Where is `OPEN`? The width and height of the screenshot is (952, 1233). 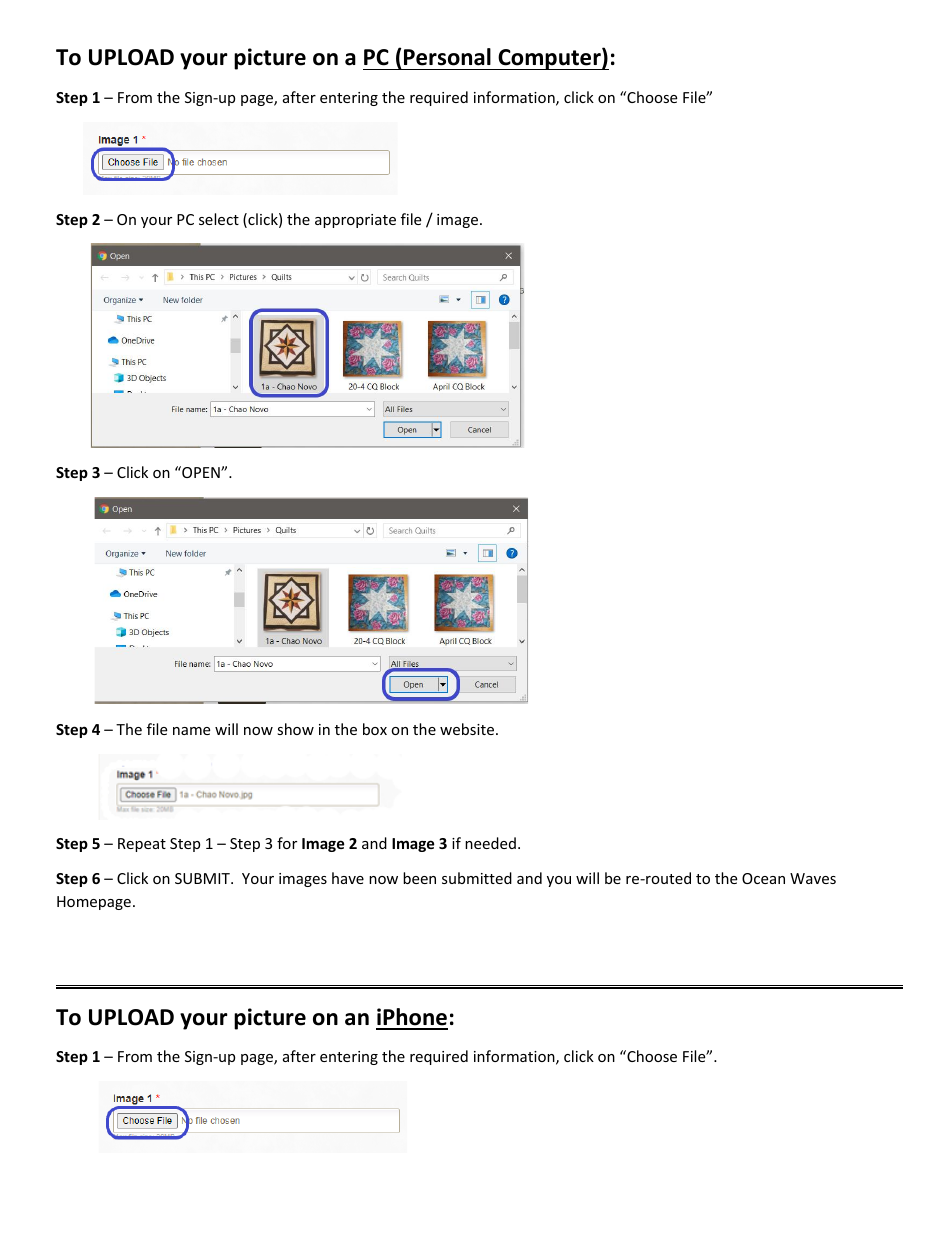
OPEN is located at coordinates (201, 472).
